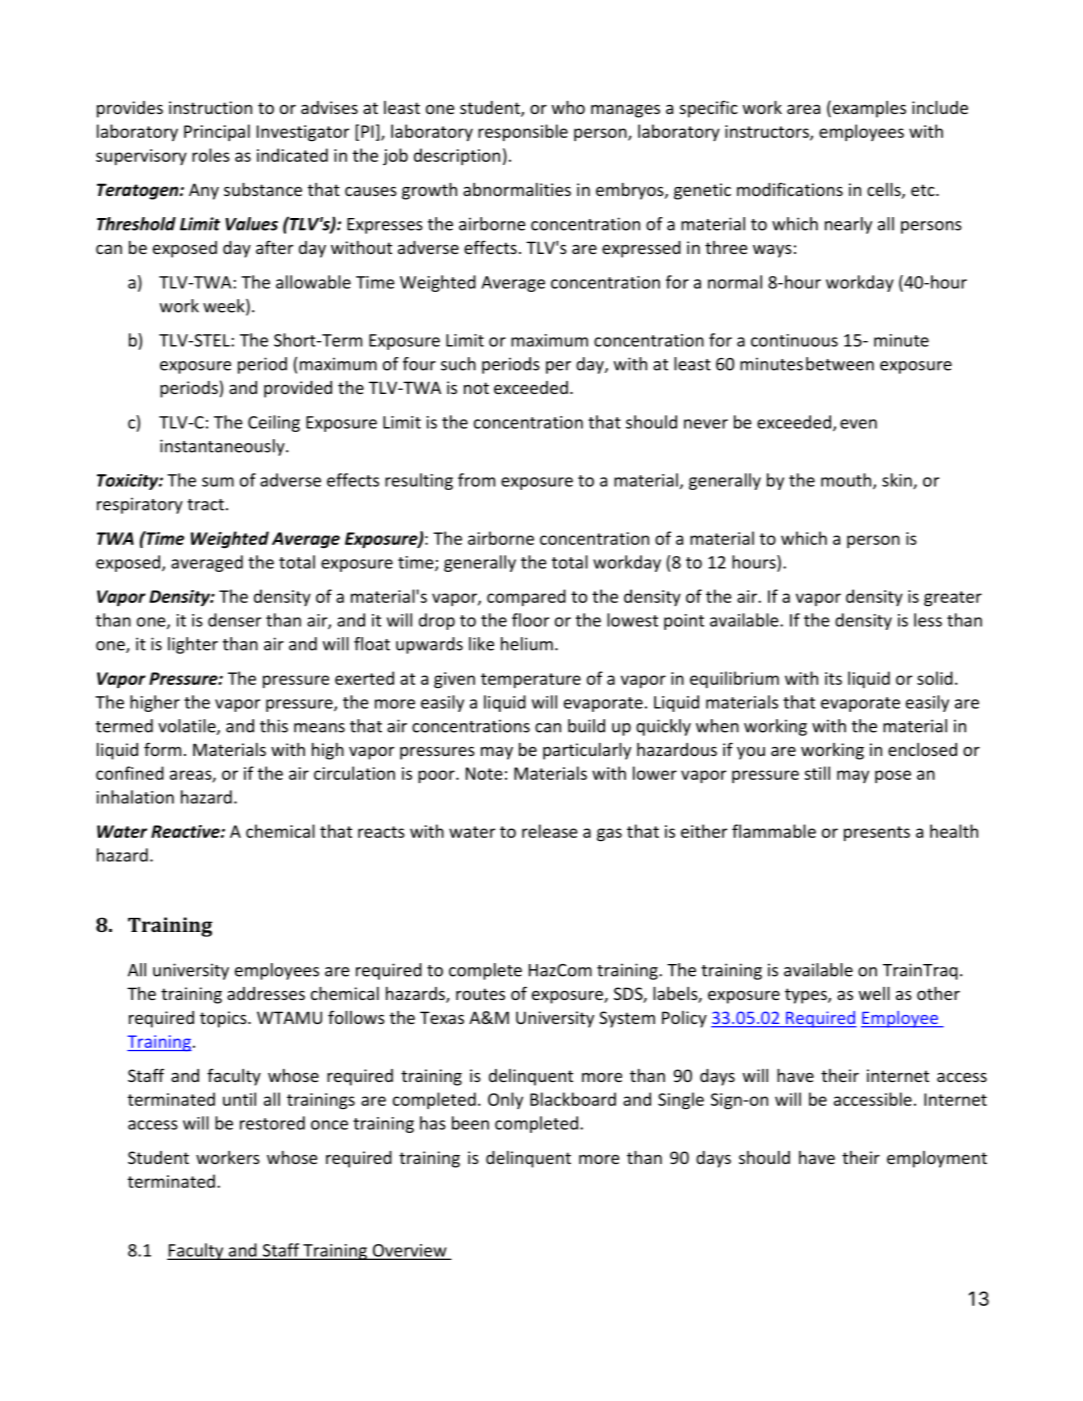  What do you see at coordinates (274, 423) in the screenshot?
I see `Ceiling` at bounding box center [274, 423].
